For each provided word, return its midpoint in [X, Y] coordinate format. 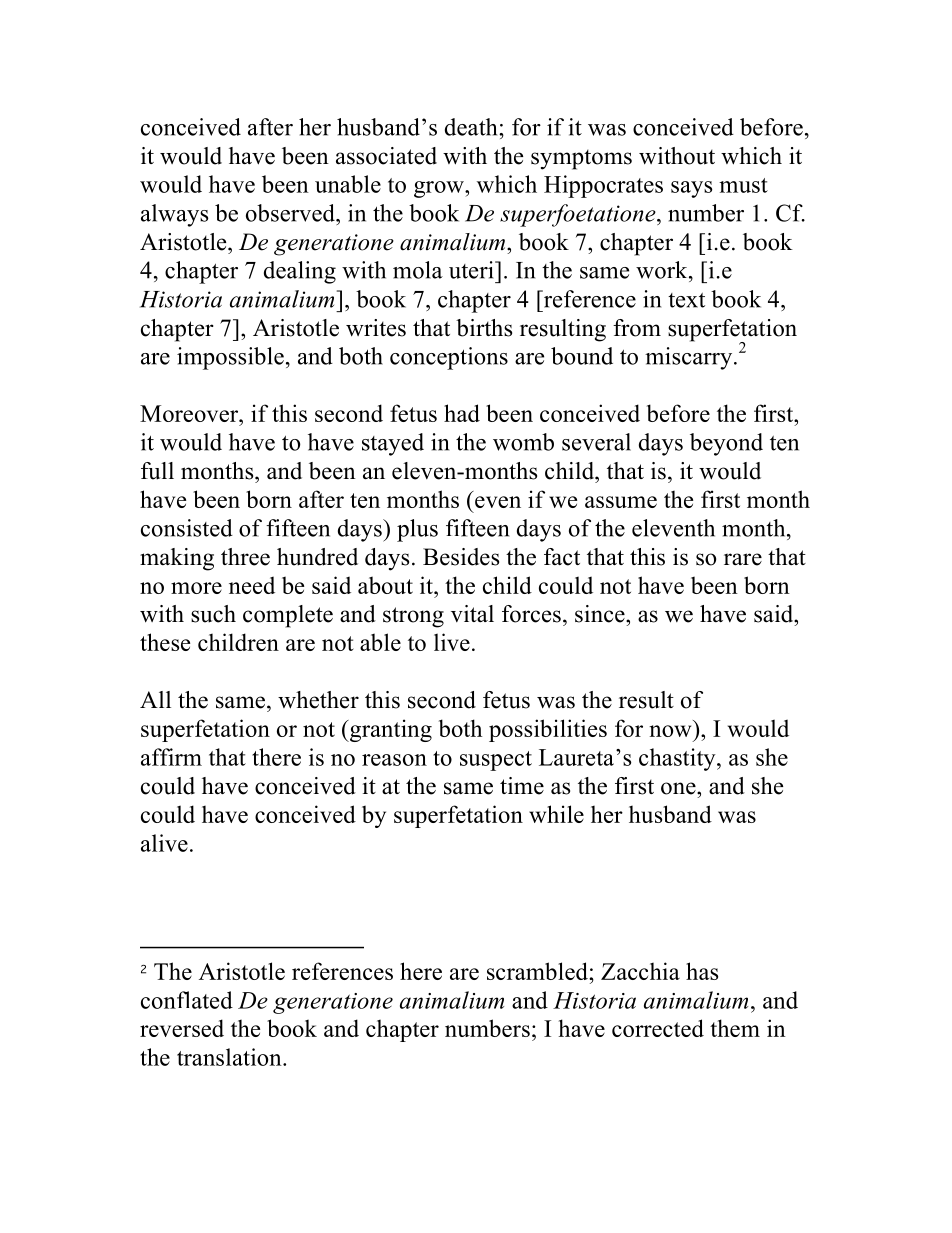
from [637, 328]
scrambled [538, 971]
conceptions [449, 358]
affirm [171, 757]
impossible [230, 358]
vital [472, 614]
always [174, 215]
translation [230, 1057]
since [601, 614]
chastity [678, 759]
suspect [496, 761]
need [252, 585]
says [691, 189]
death [472, 127]
